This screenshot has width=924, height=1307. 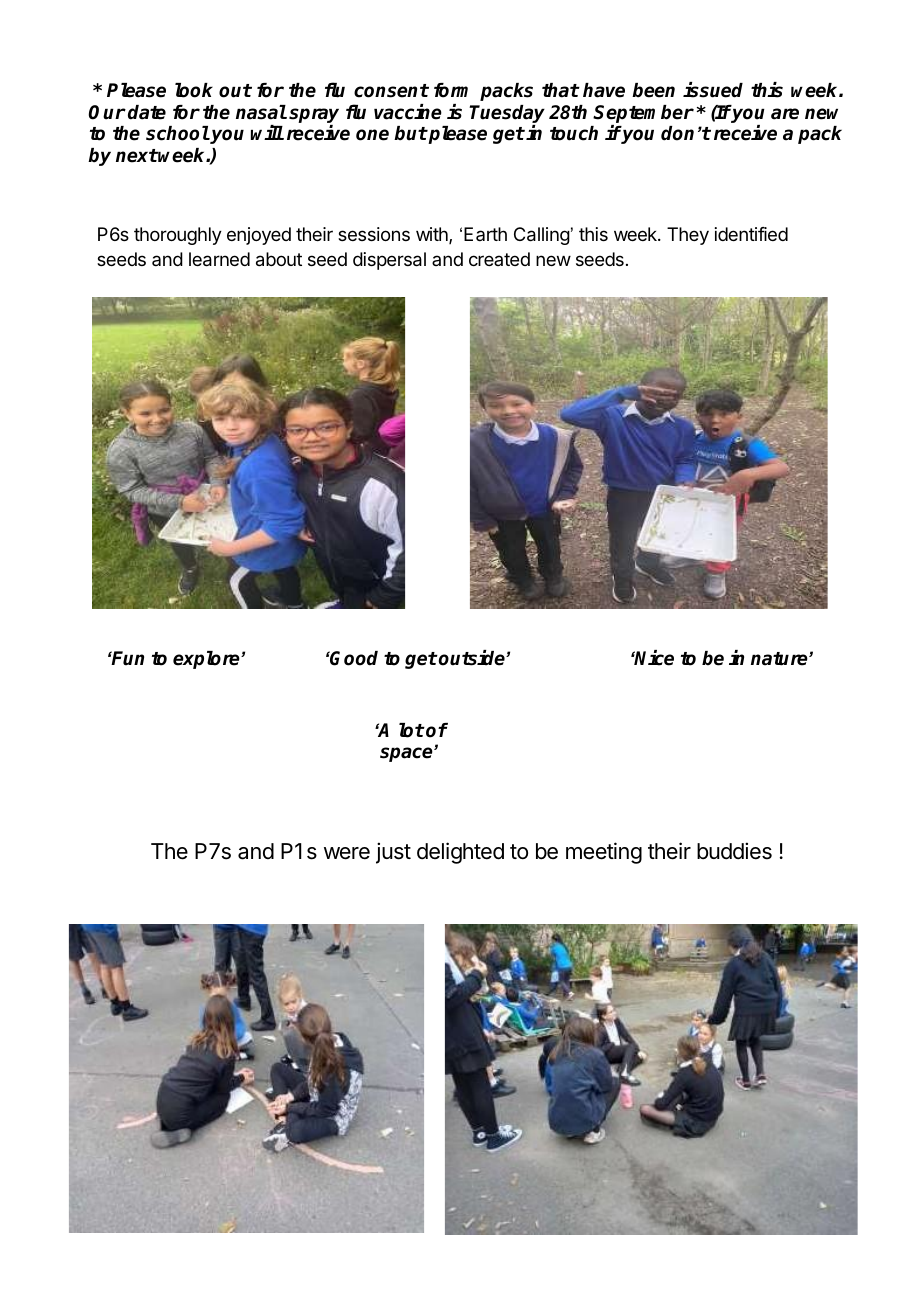 I want to click on issued, so click(x=713, y=90).
